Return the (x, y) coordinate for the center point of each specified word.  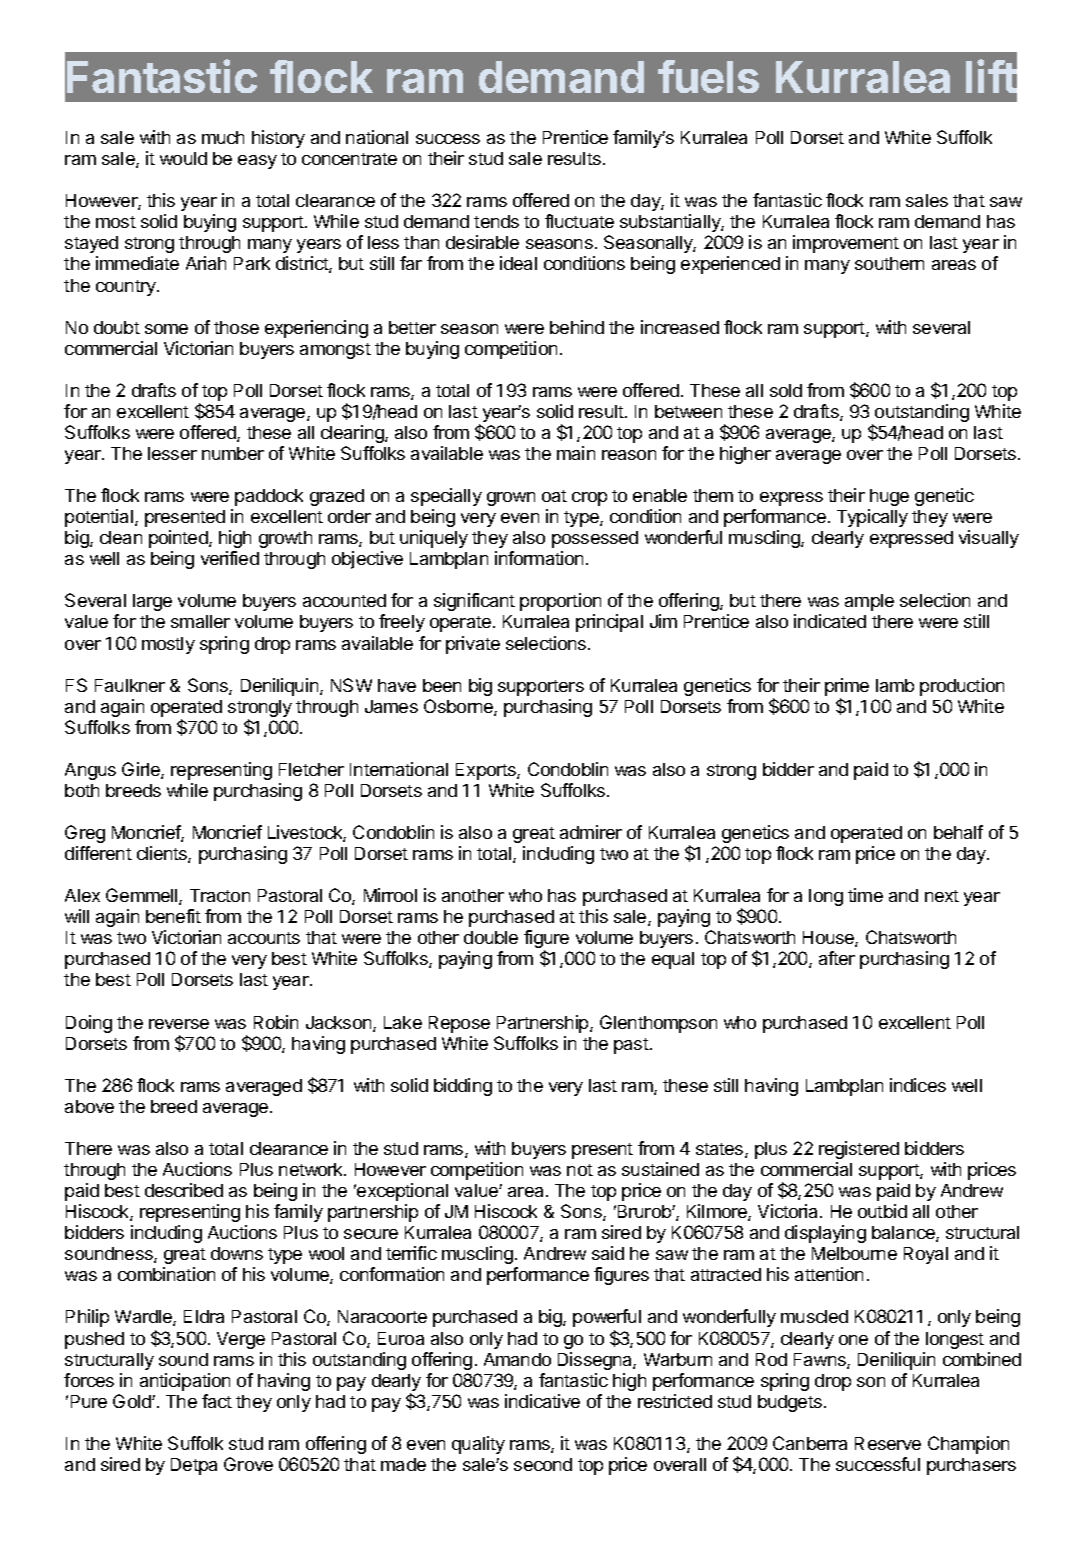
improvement (846, 244)
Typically (872, 518)
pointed (179, 539)
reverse (179, 1024)
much (223, 137)
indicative (542, 1401)
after (837, 958)
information (539, 558)
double (491, 937)
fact (217, 1401)
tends (496, 221)
